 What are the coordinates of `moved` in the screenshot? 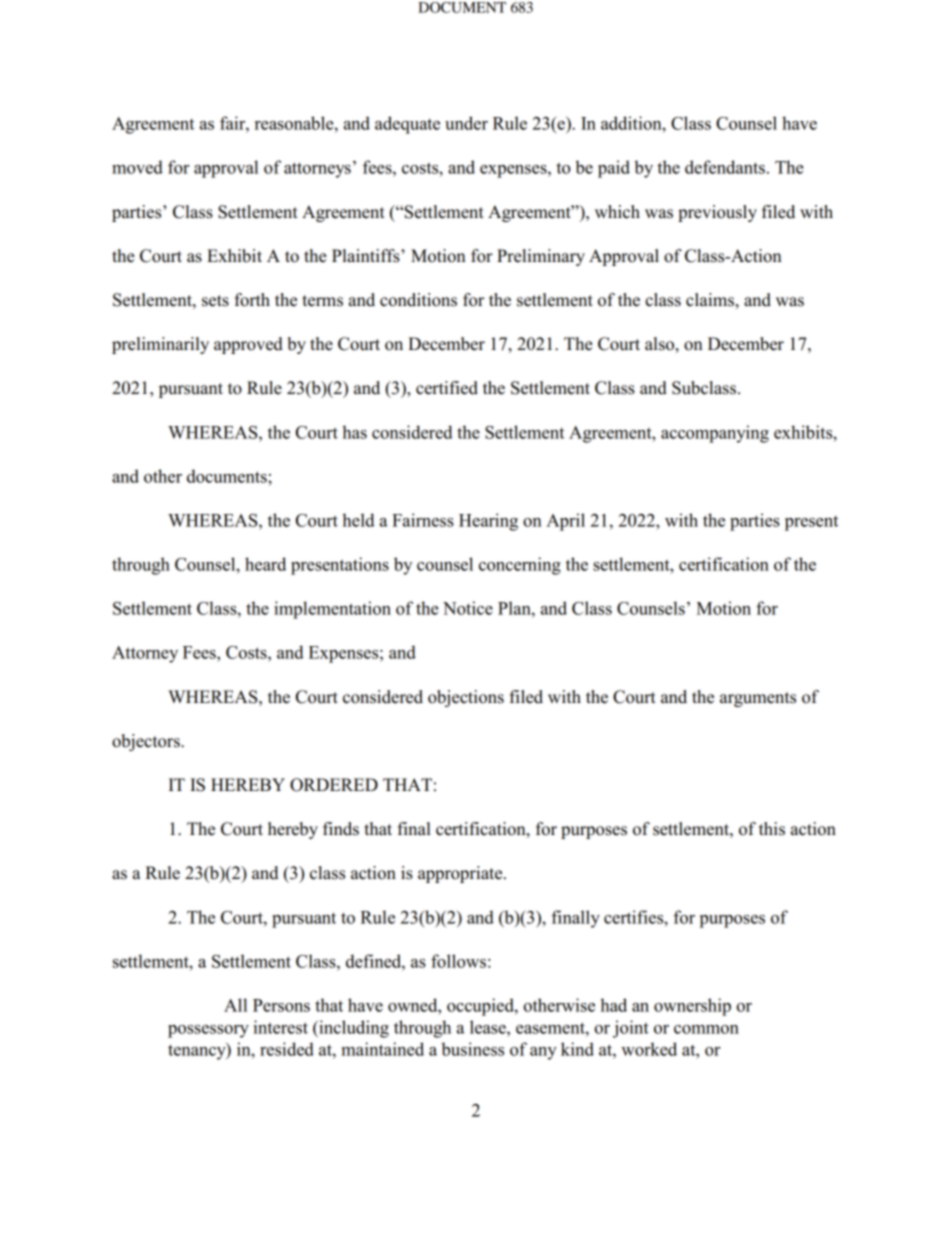 It's located at (137, 167).
